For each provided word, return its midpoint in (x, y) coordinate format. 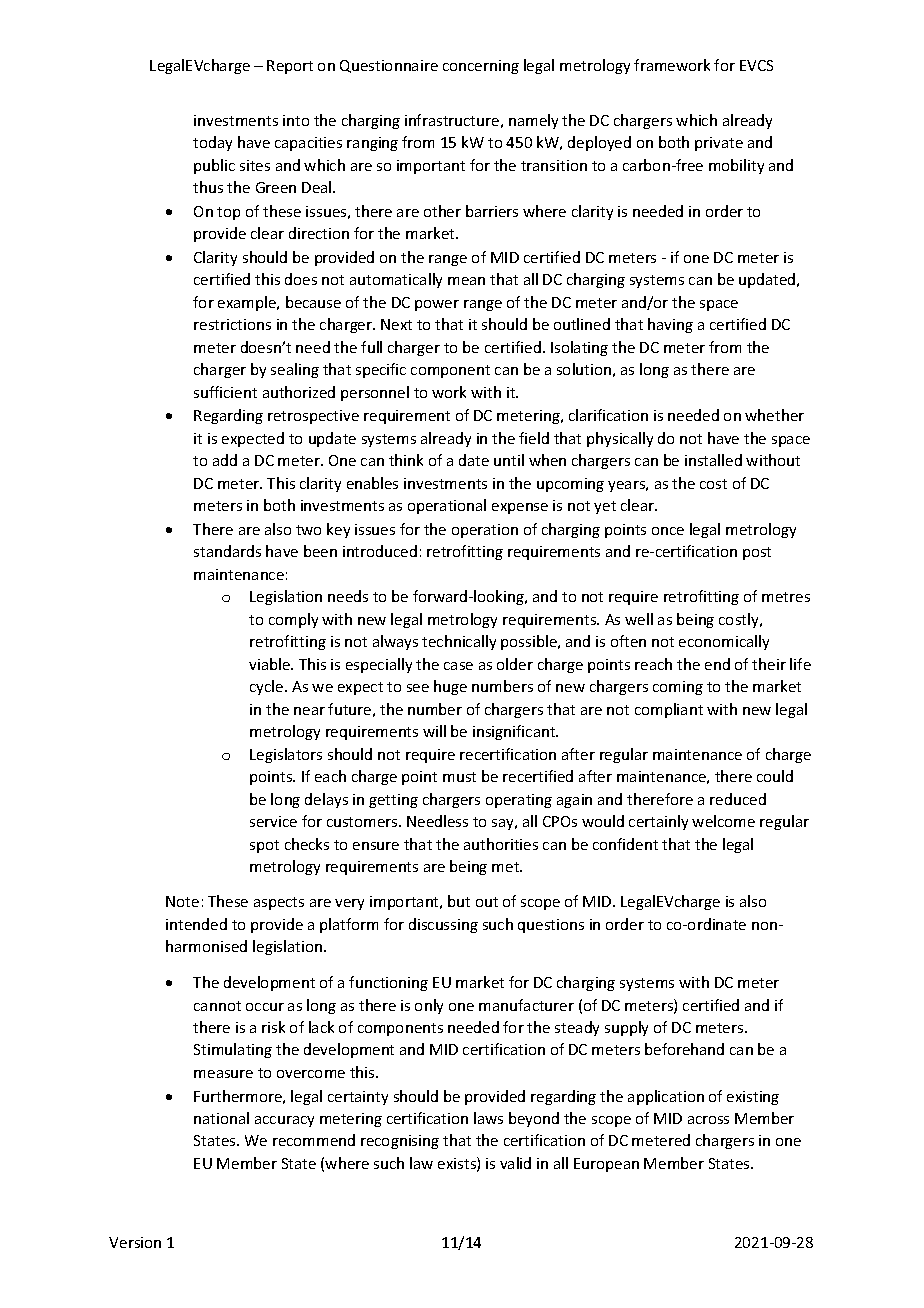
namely (533, 121)
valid (515, 1163)
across (708, 1120)
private (719, 144)
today (212, 143)
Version (135, 1242)
